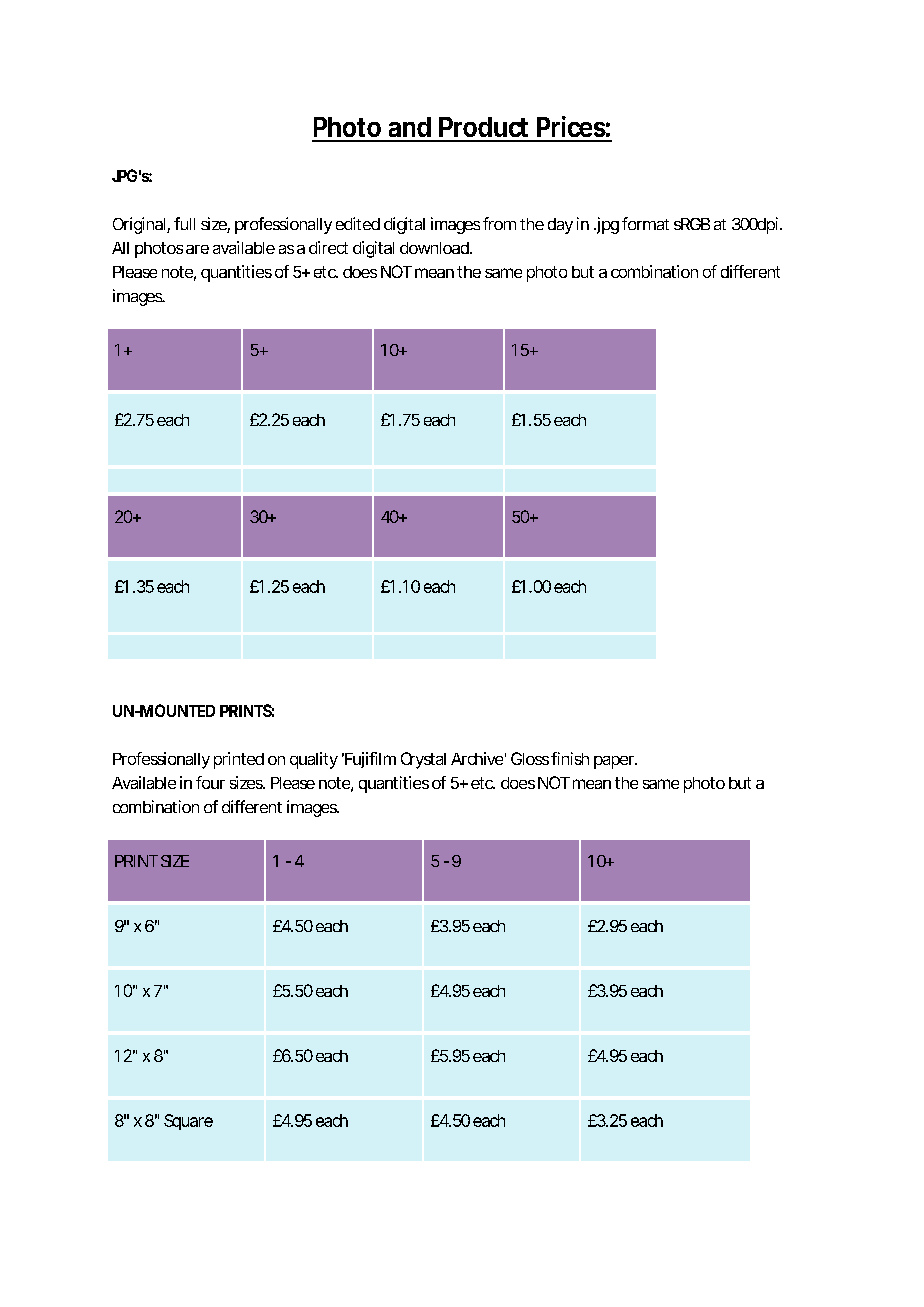 The width and height of the screenshot is (924, 1307). What do you see at coordinates (560, 226) in the screenshot?
I see `day` at bounding box center [560, 226].
